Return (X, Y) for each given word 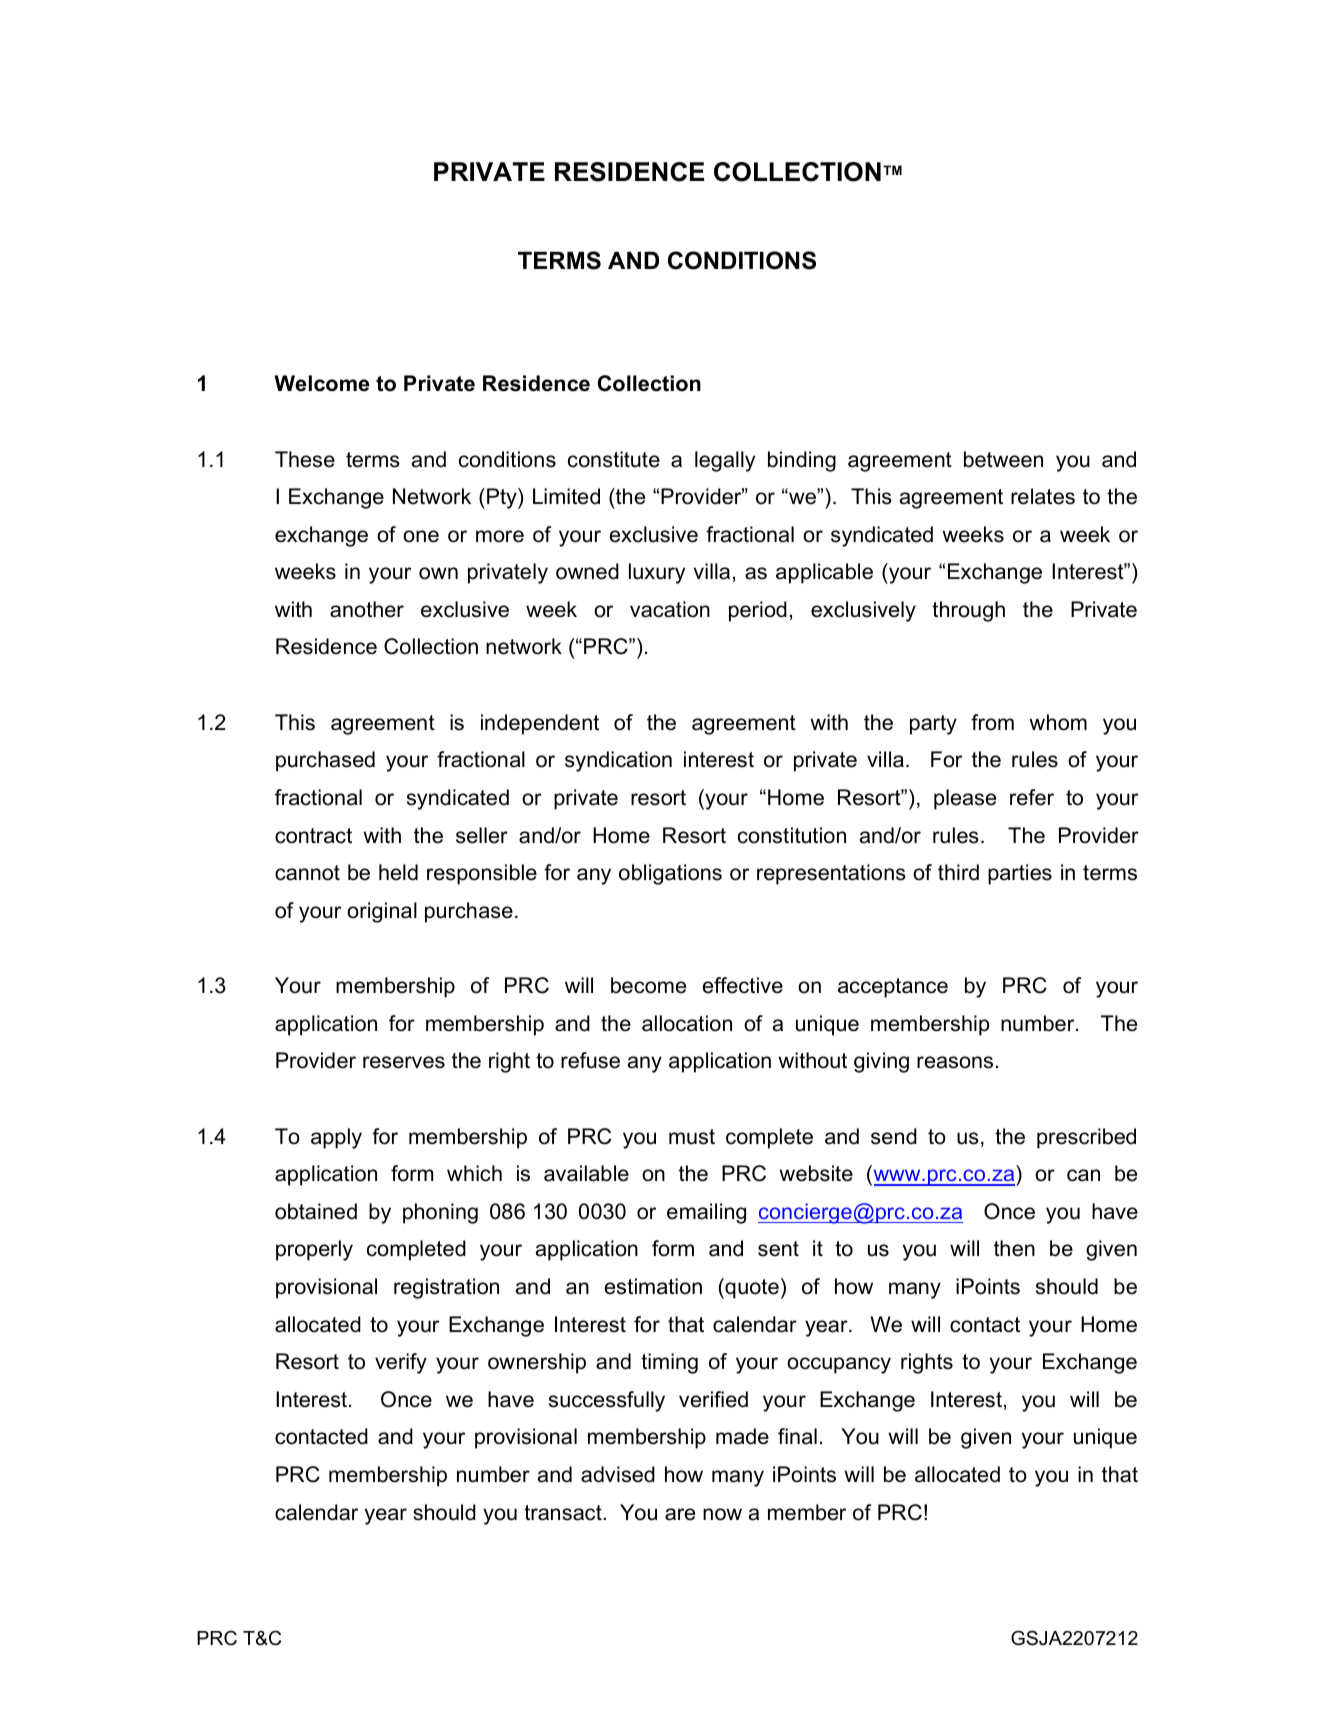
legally (725, 461)
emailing (706, 1213)
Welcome (322, 383)
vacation (670, 609)
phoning (440, 1213)
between (1003, 459)
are (680, 1514)
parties (1020, 874)
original (382, 912)
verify (401, 1363)
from (992, 722)
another (367, 609)
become (648, 985)
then (1014, 1248)
